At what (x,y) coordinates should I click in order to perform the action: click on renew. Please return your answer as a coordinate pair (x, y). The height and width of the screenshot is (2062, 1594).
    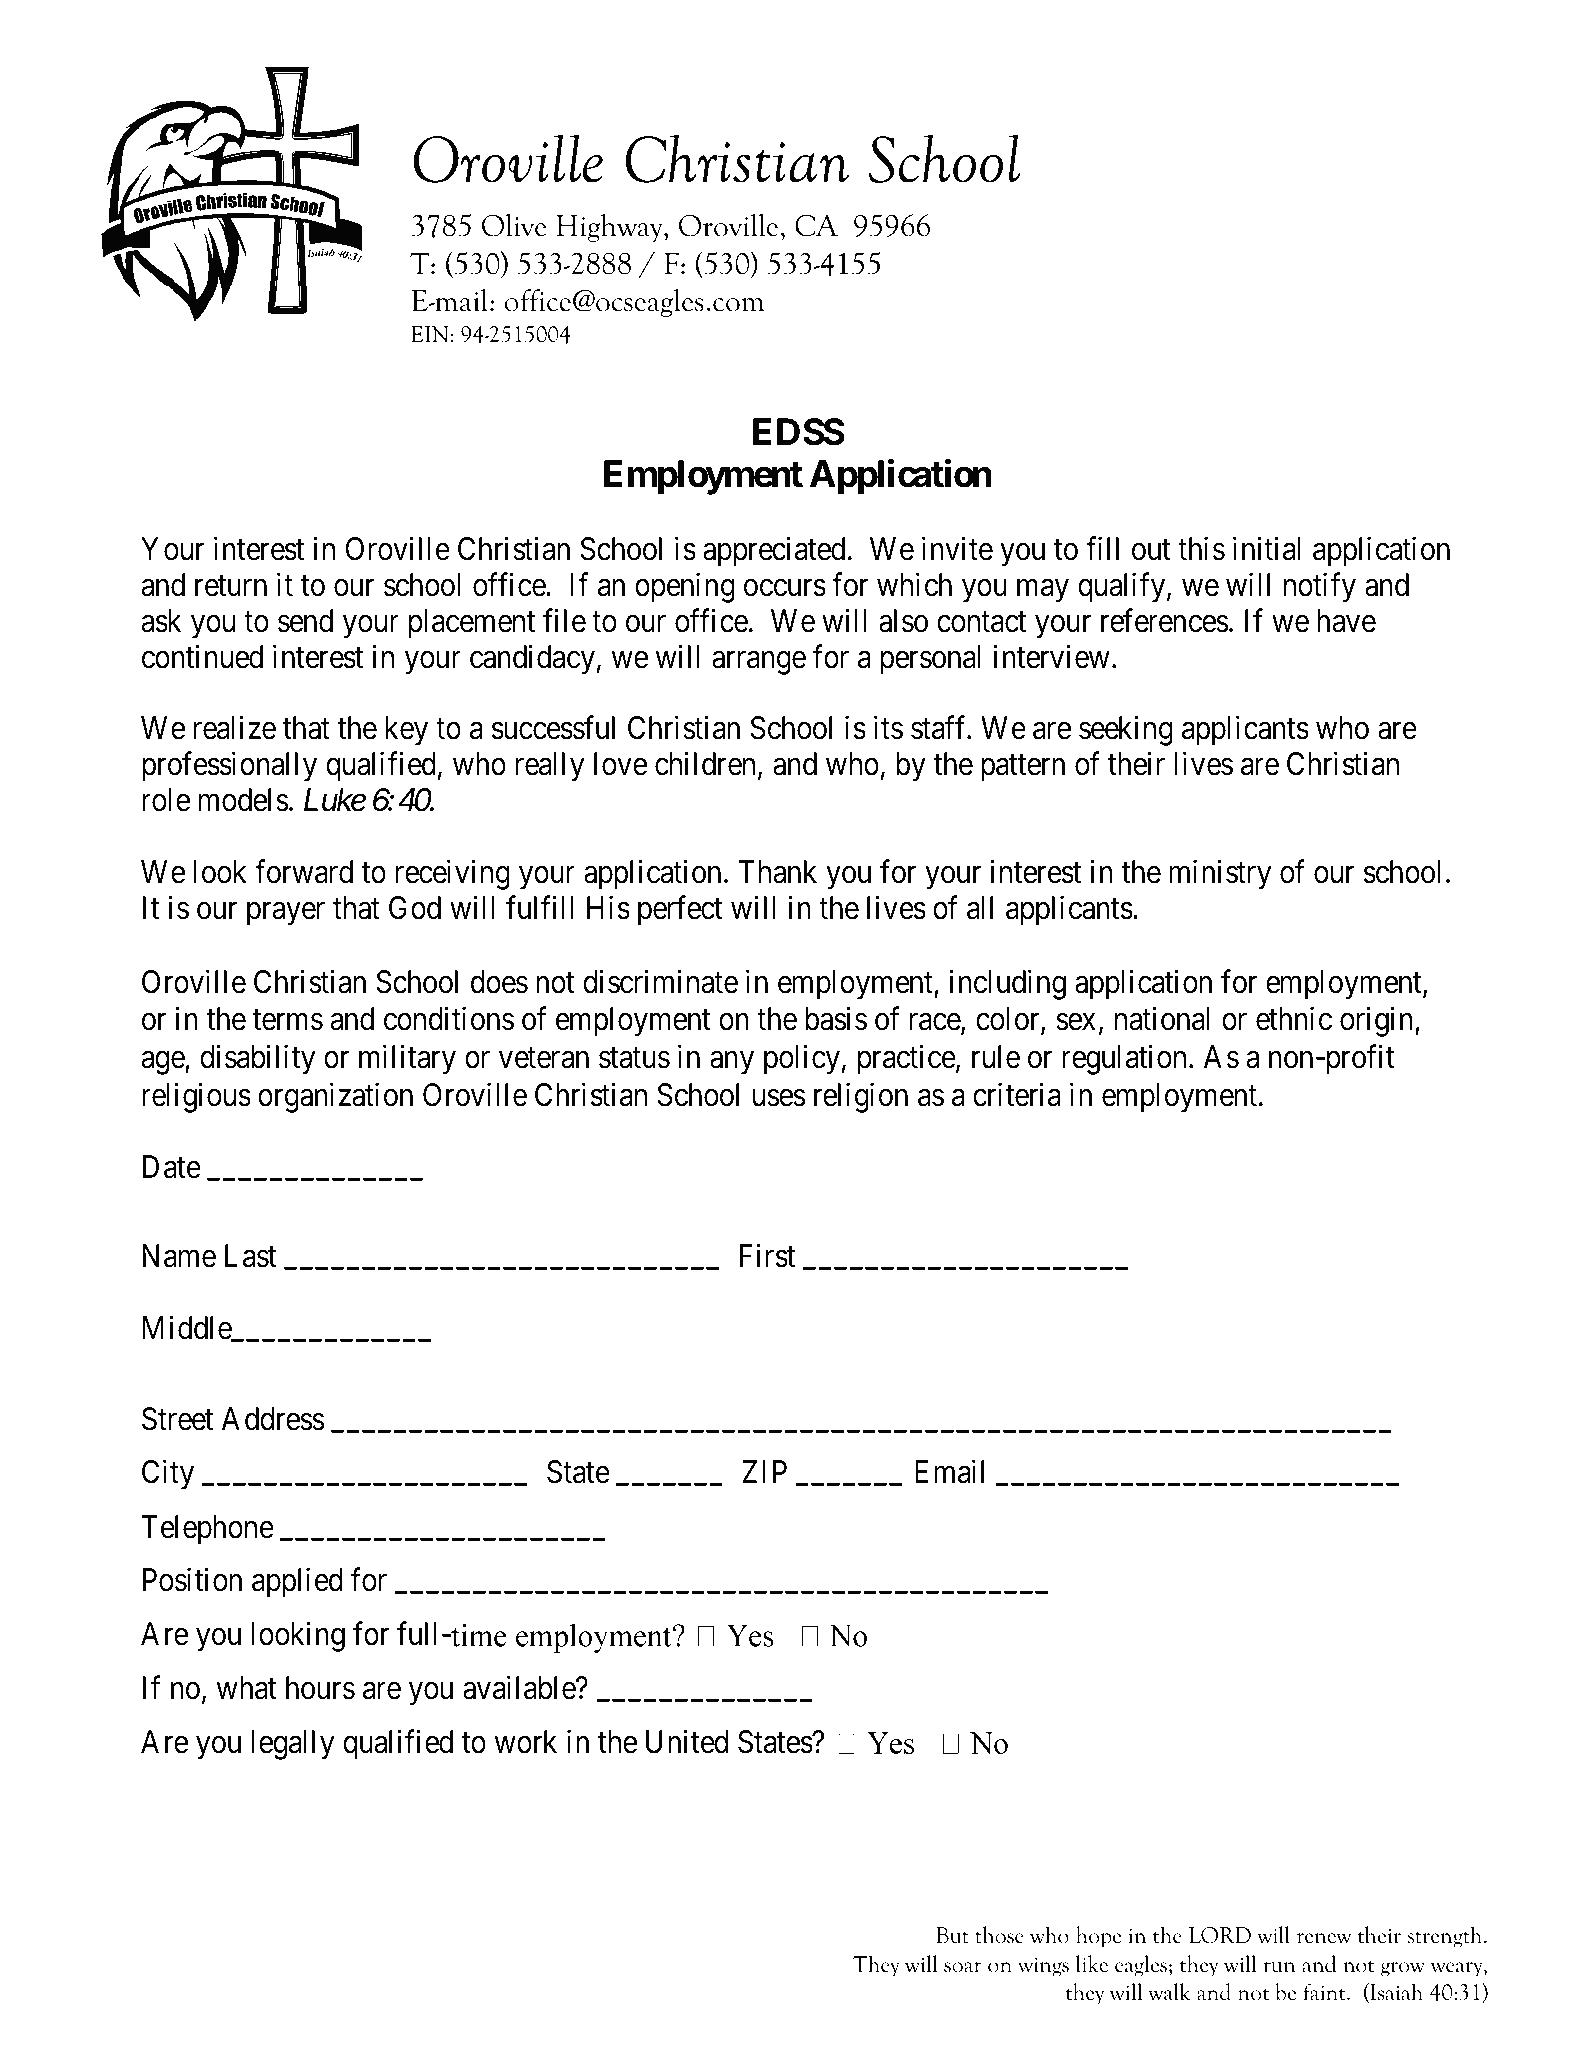
    Looking at the image, I should click on (1324, 1938).
